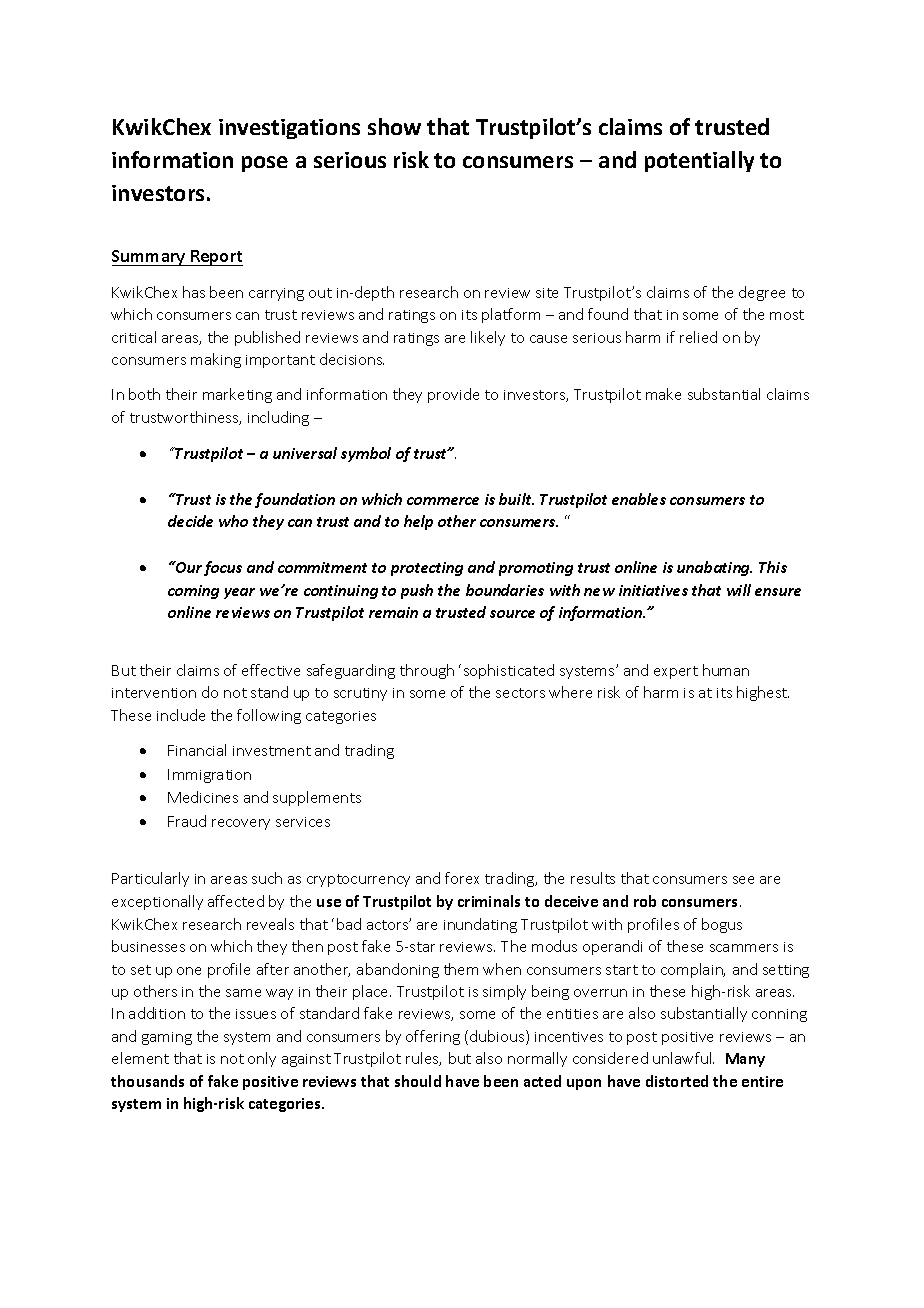  Describe the element at coordinates (726, 670) in the screenshot. I see `human` at that location.
